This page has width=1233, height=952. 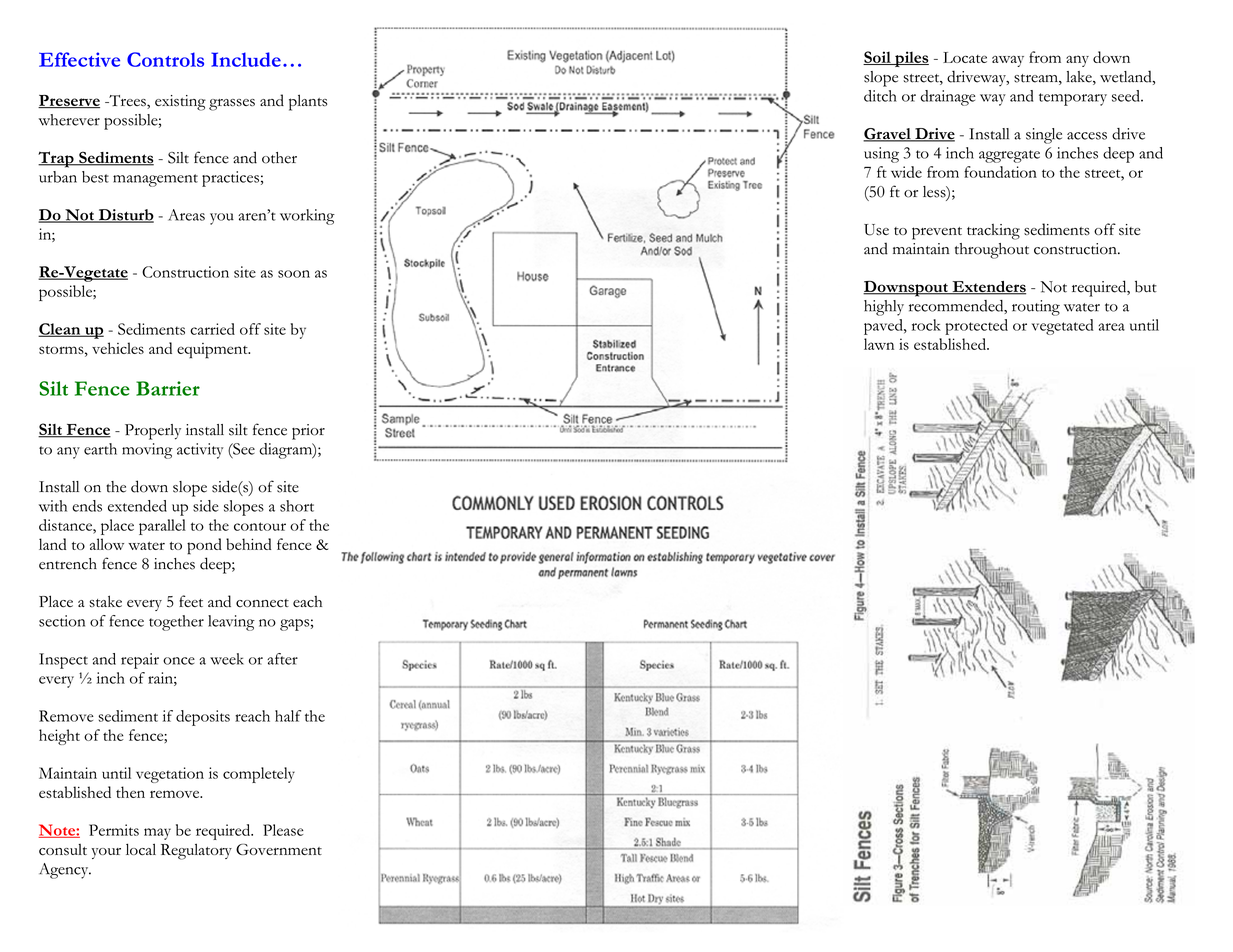 I want to click on protected, so click(x=976, y=327).
